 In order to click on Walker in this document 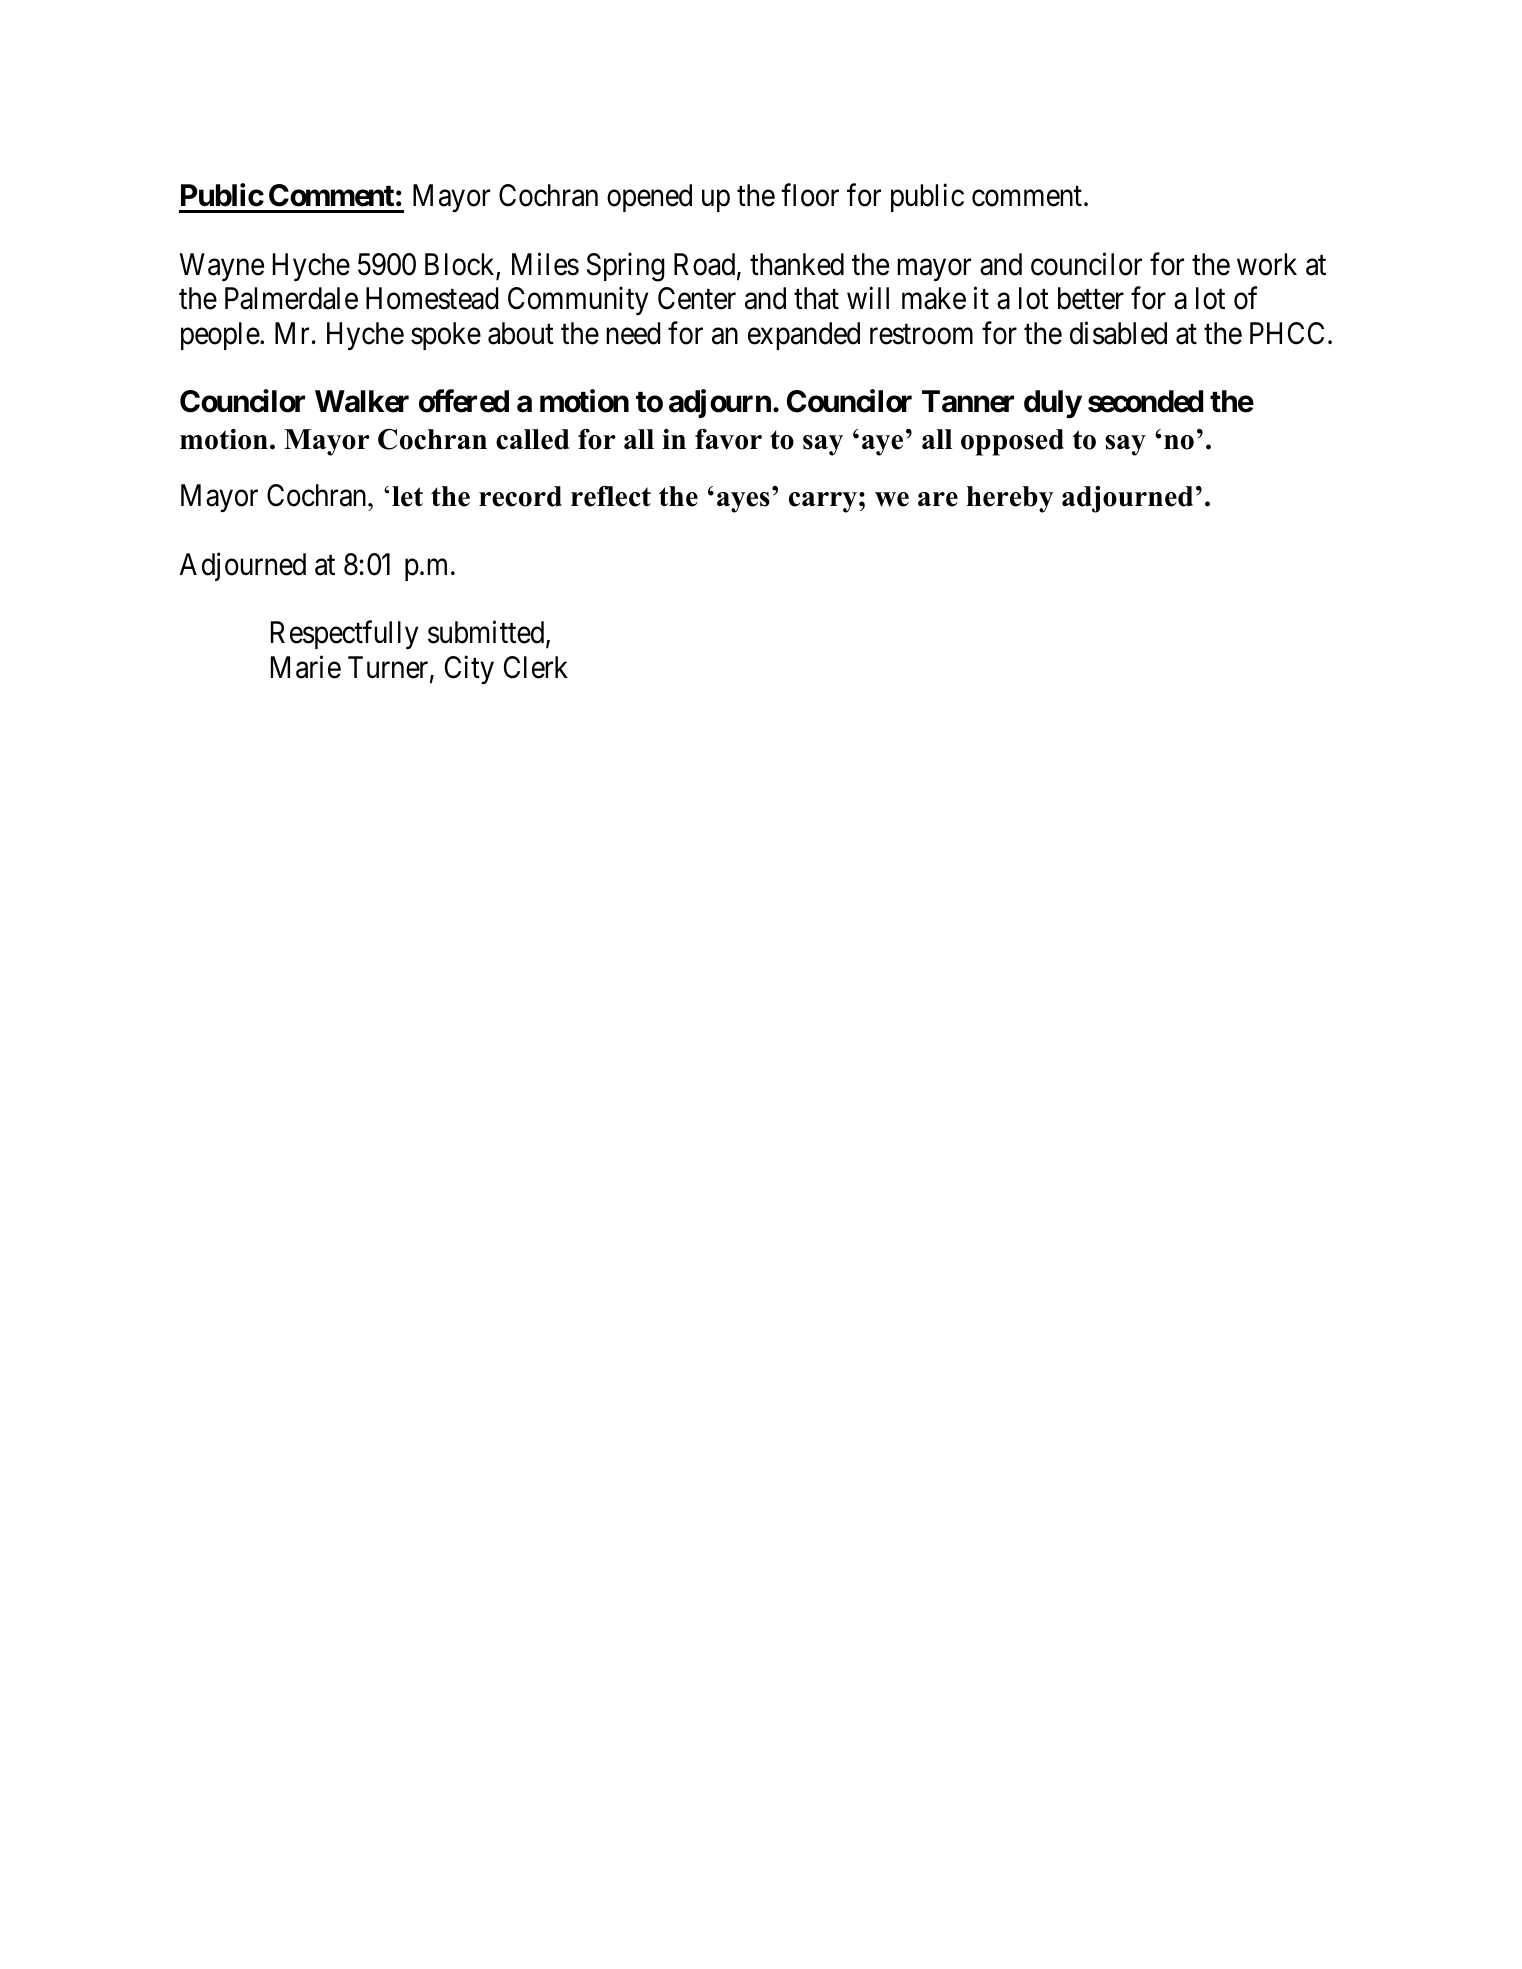, I will do `click(362, 401)`.
